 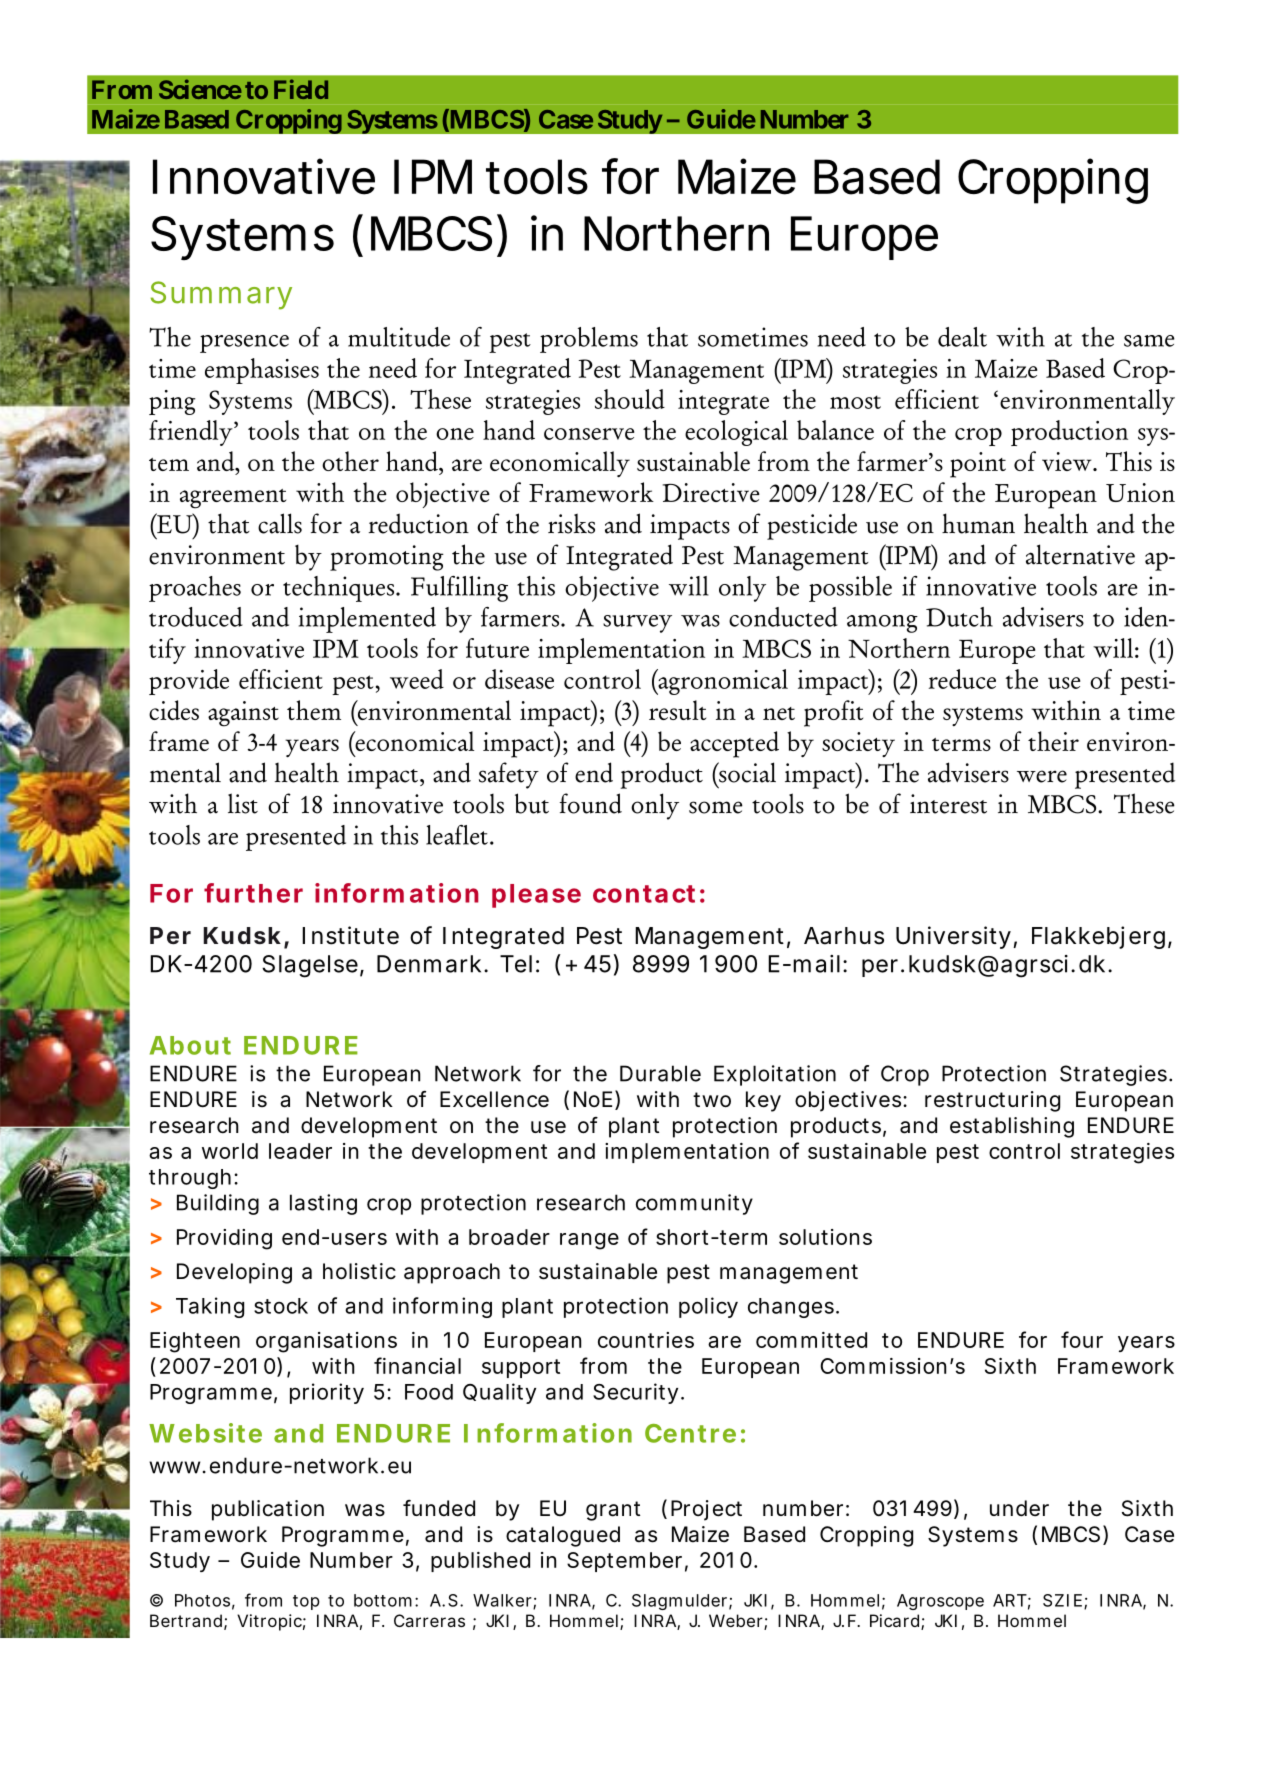 What do you see at coordinates (708, 1307) in the page?
I see `policy` at bounding box center [708, 1307].
